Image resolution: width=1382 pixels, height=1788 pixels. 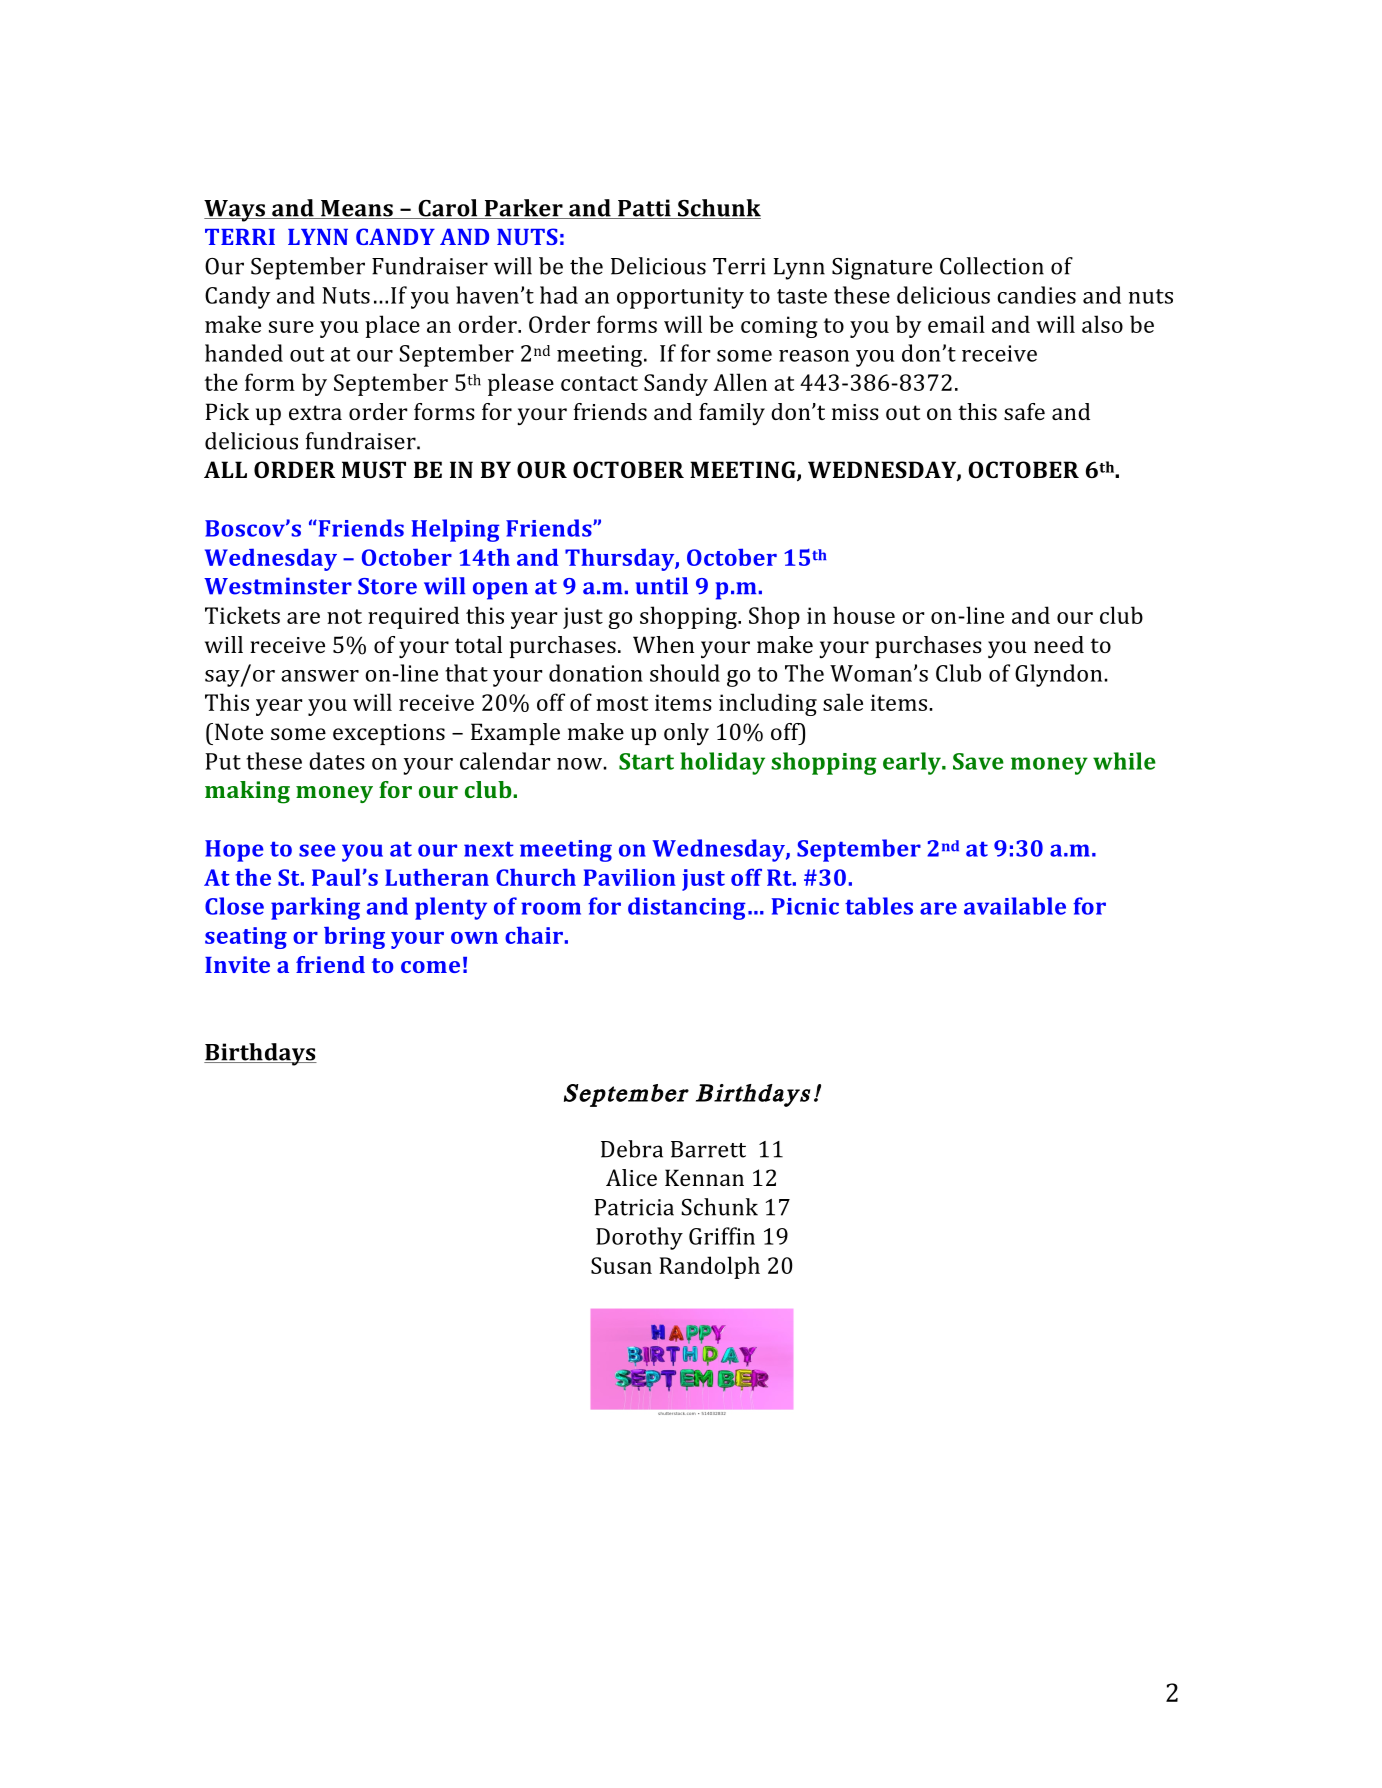 I want to click on Save, so click(x=978, y=761).
